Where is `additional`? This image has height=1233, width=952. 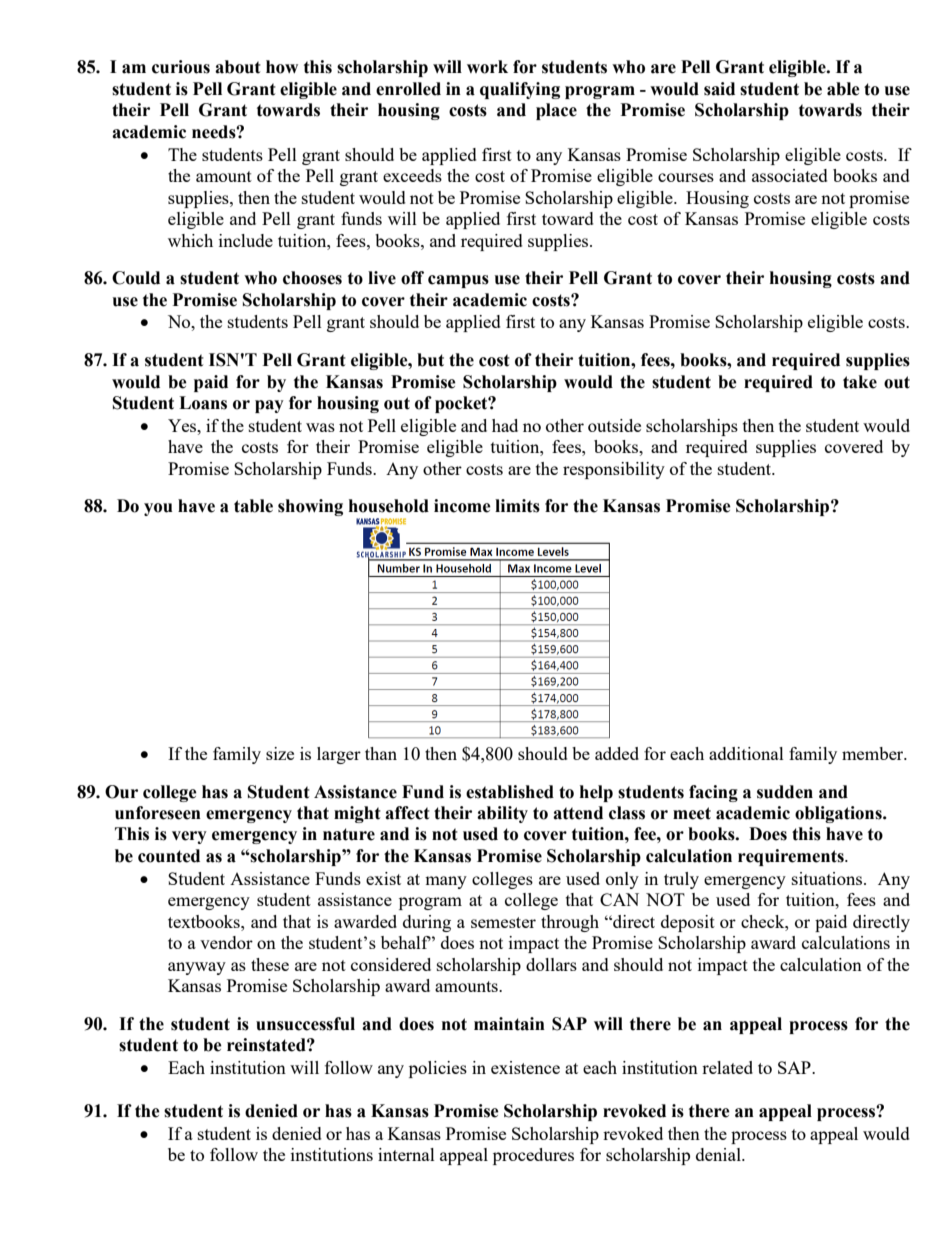
additional is located at coordinates (746, 753).
